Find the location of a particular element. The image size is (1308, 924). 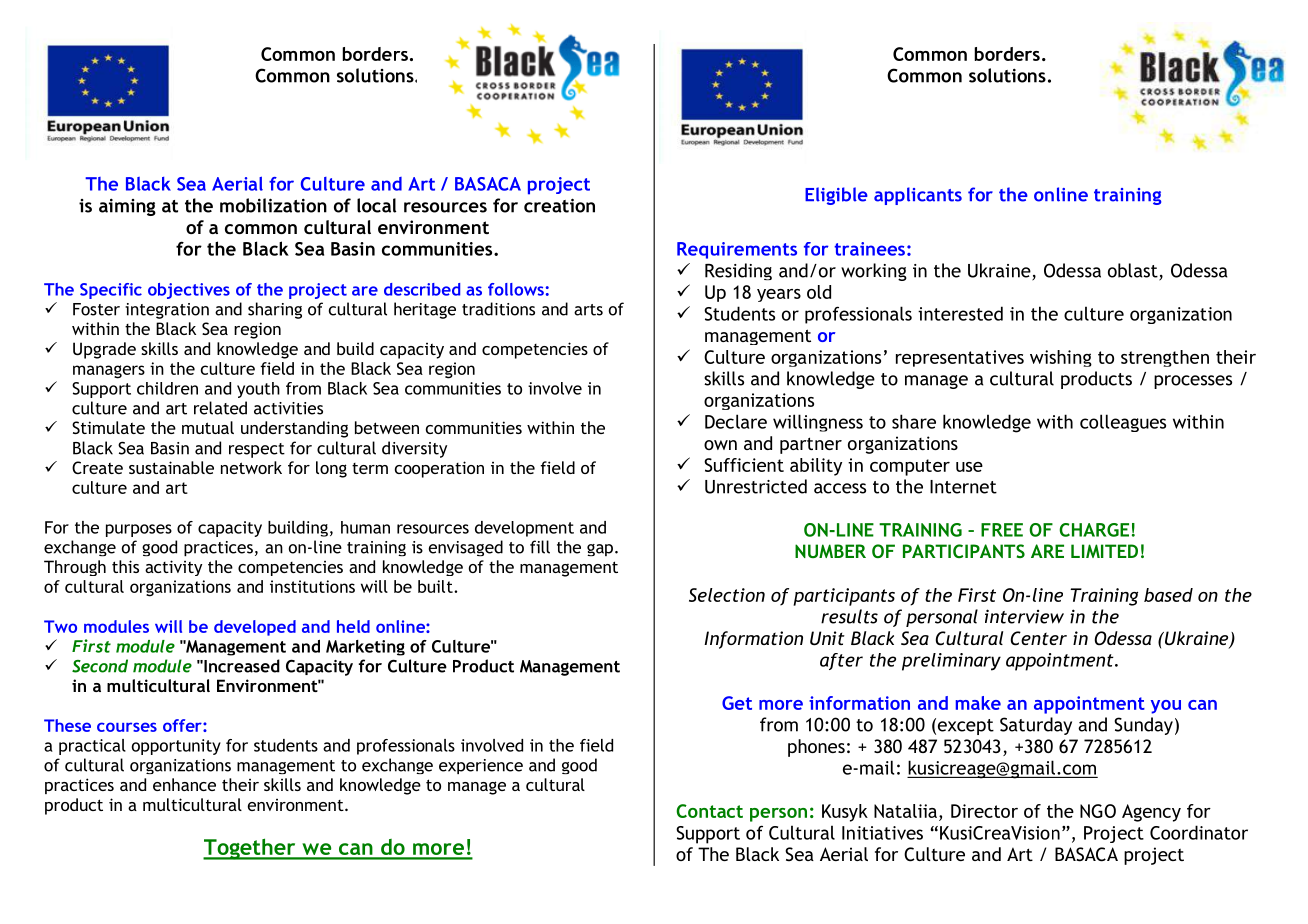

applicants is located at coordinates (918, 196).
